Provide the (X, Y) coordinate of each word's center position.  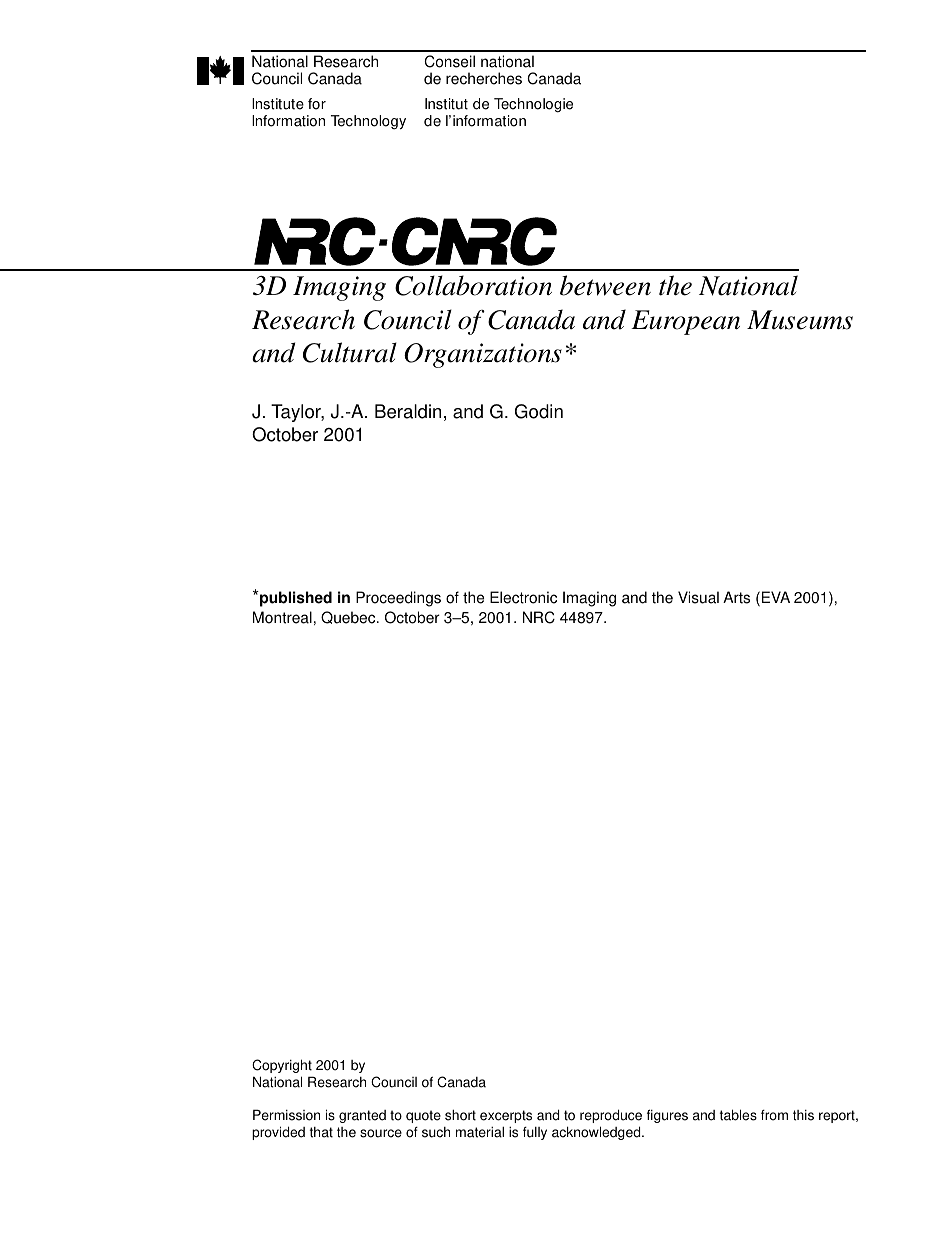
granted (362, 1116)
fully (535, 1133)
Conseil (449, 61)
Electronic (523, 597)
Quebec (349, 617)
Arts (736, 597)
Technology (368, 122)
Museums (800, 320)
